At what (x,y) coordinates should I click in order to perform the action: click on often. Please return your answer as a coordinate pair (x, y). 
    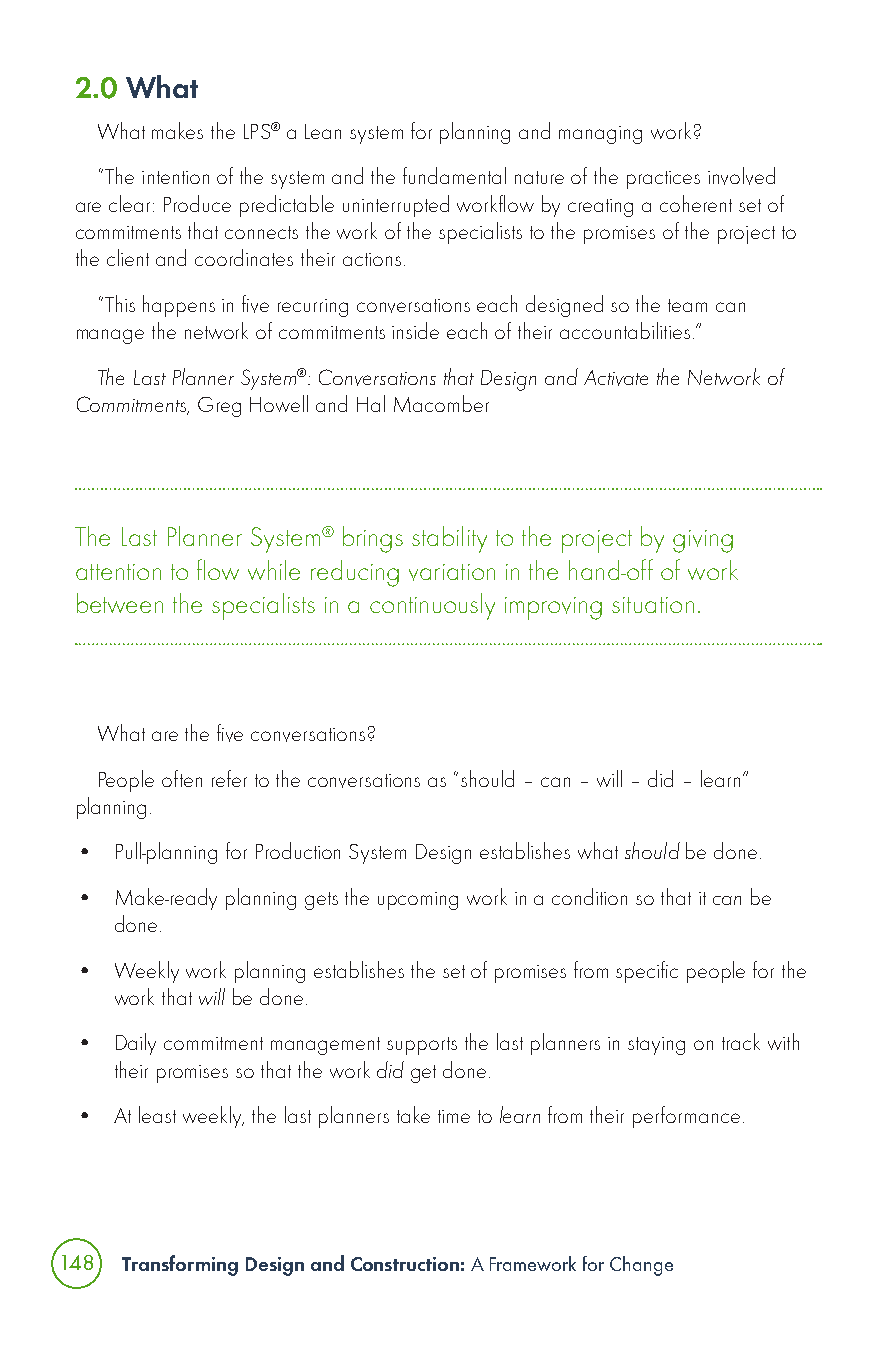
    Looking at the image, I should click on (182, 778).
